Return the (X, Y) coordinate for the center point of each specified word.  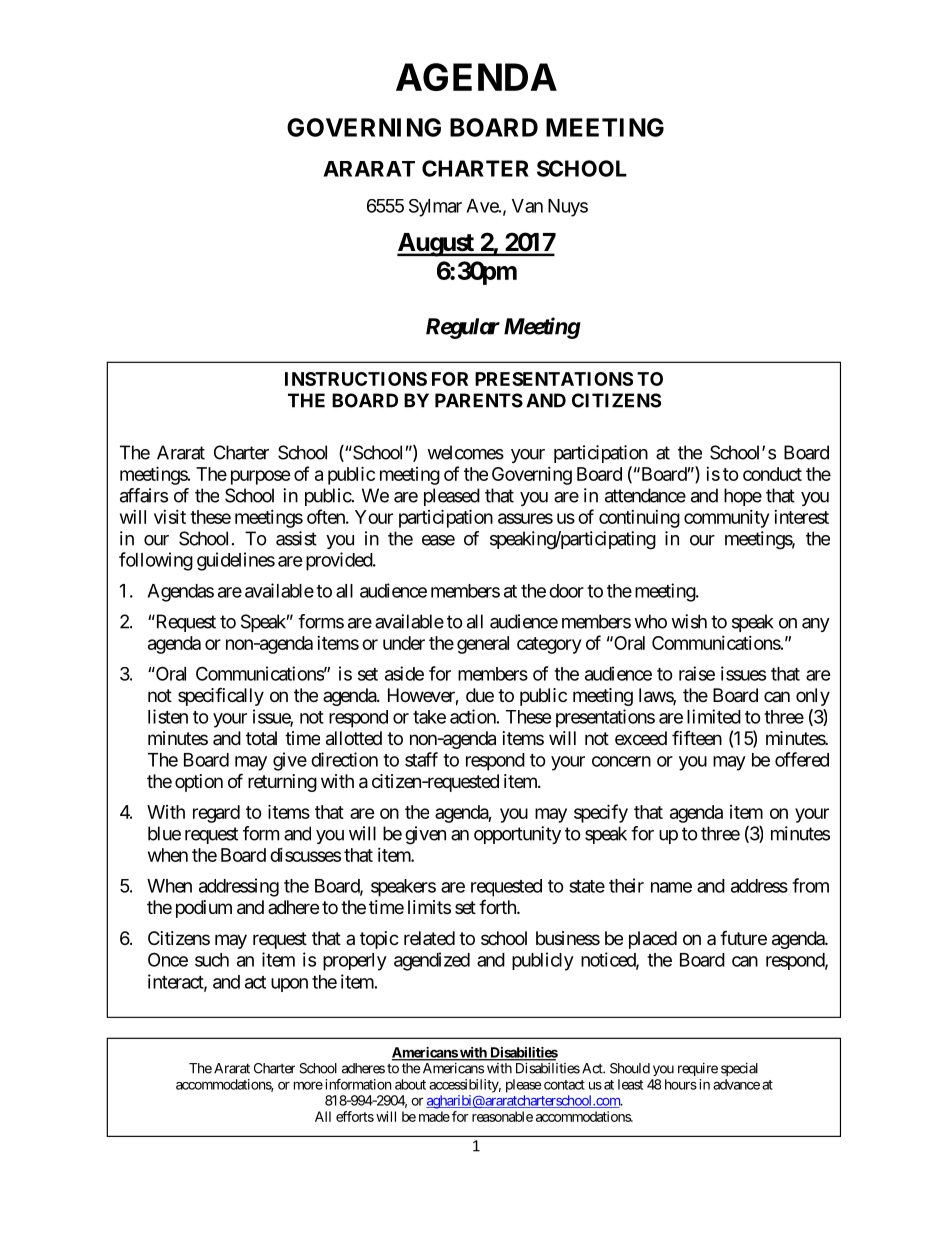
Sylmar (435, 208)
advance (736, 1084)
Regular (463, 328)
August (436, 245)
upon (289, 985)
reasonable (502, 1116)
